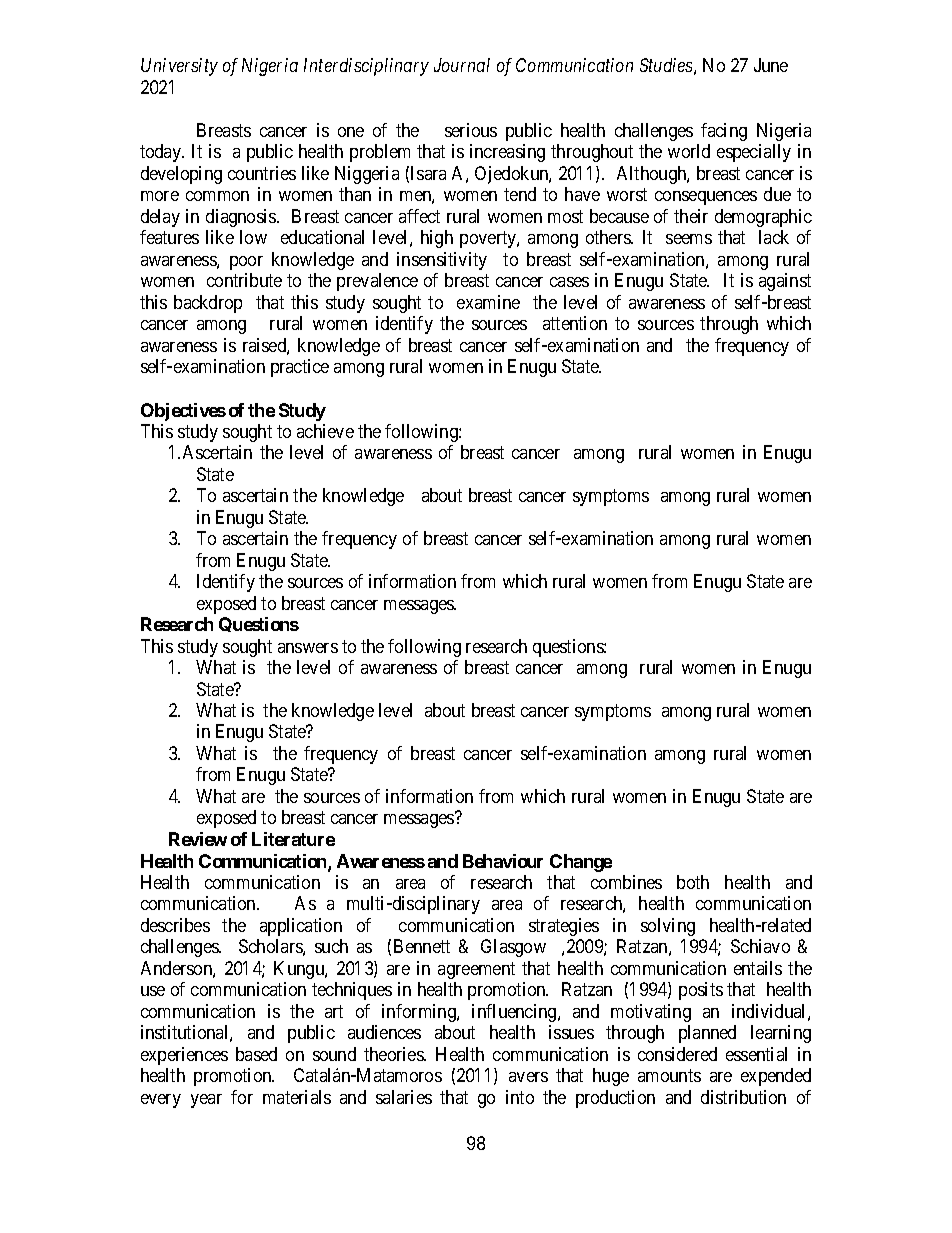 This screenshot has height=1233, width=952. I want to click on Review, so click(198, 839).
